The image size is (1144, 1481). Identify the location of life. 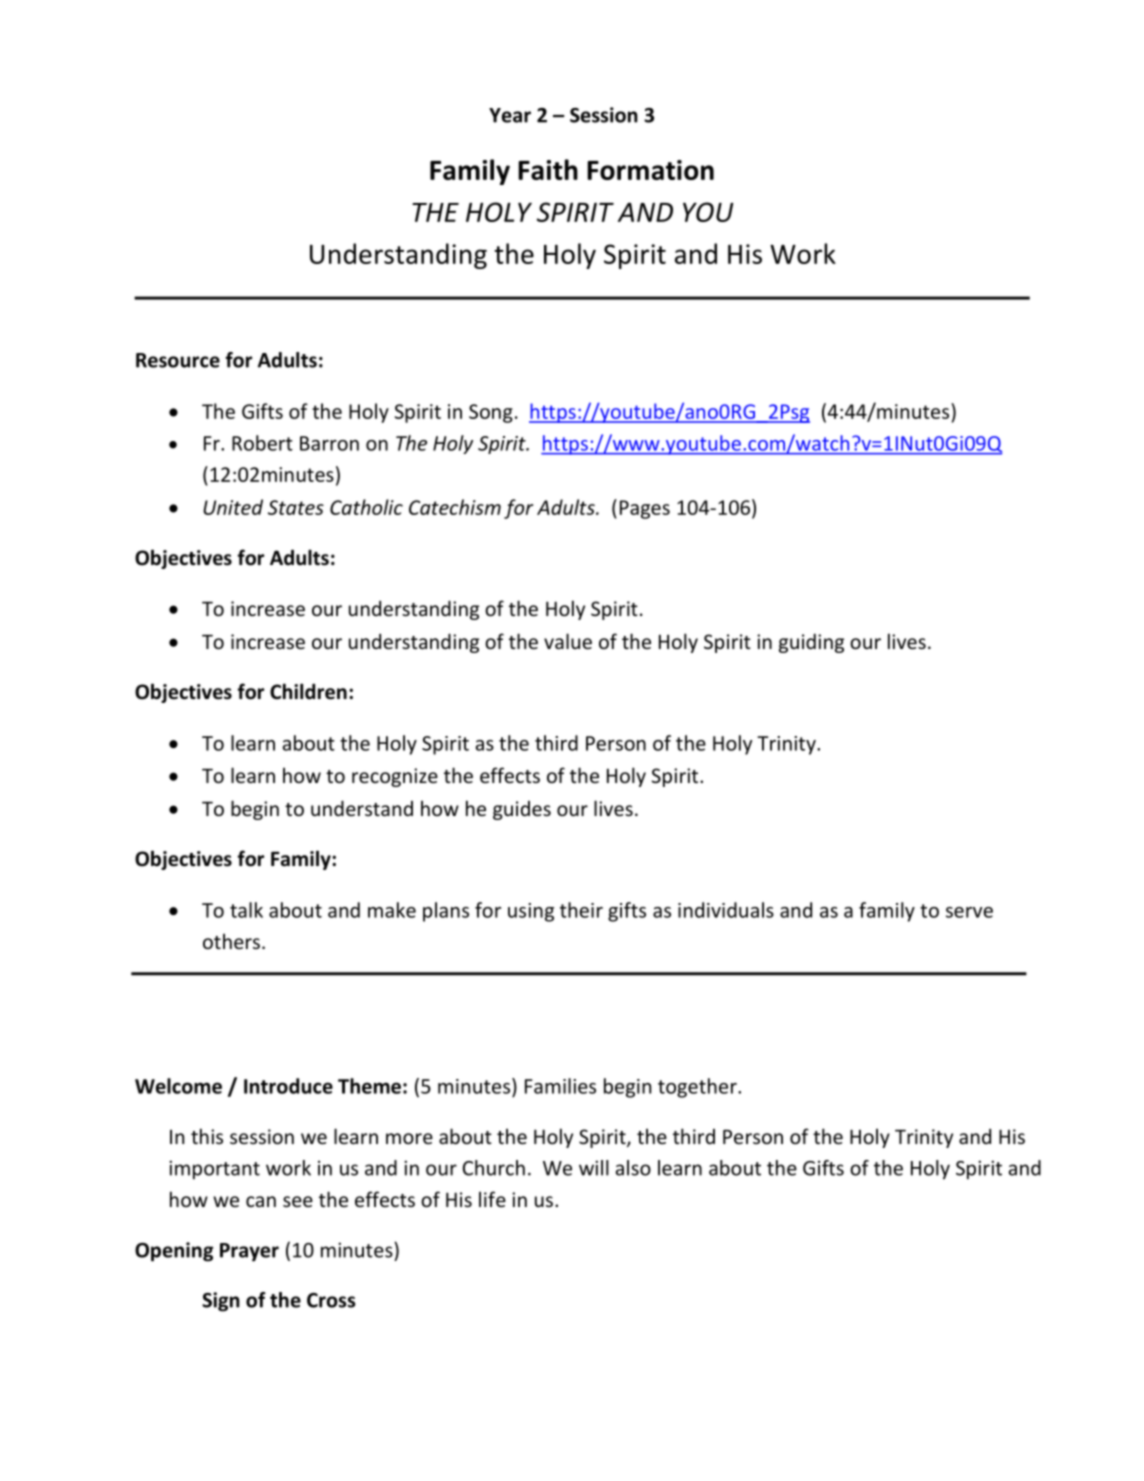
(492, 1199).
